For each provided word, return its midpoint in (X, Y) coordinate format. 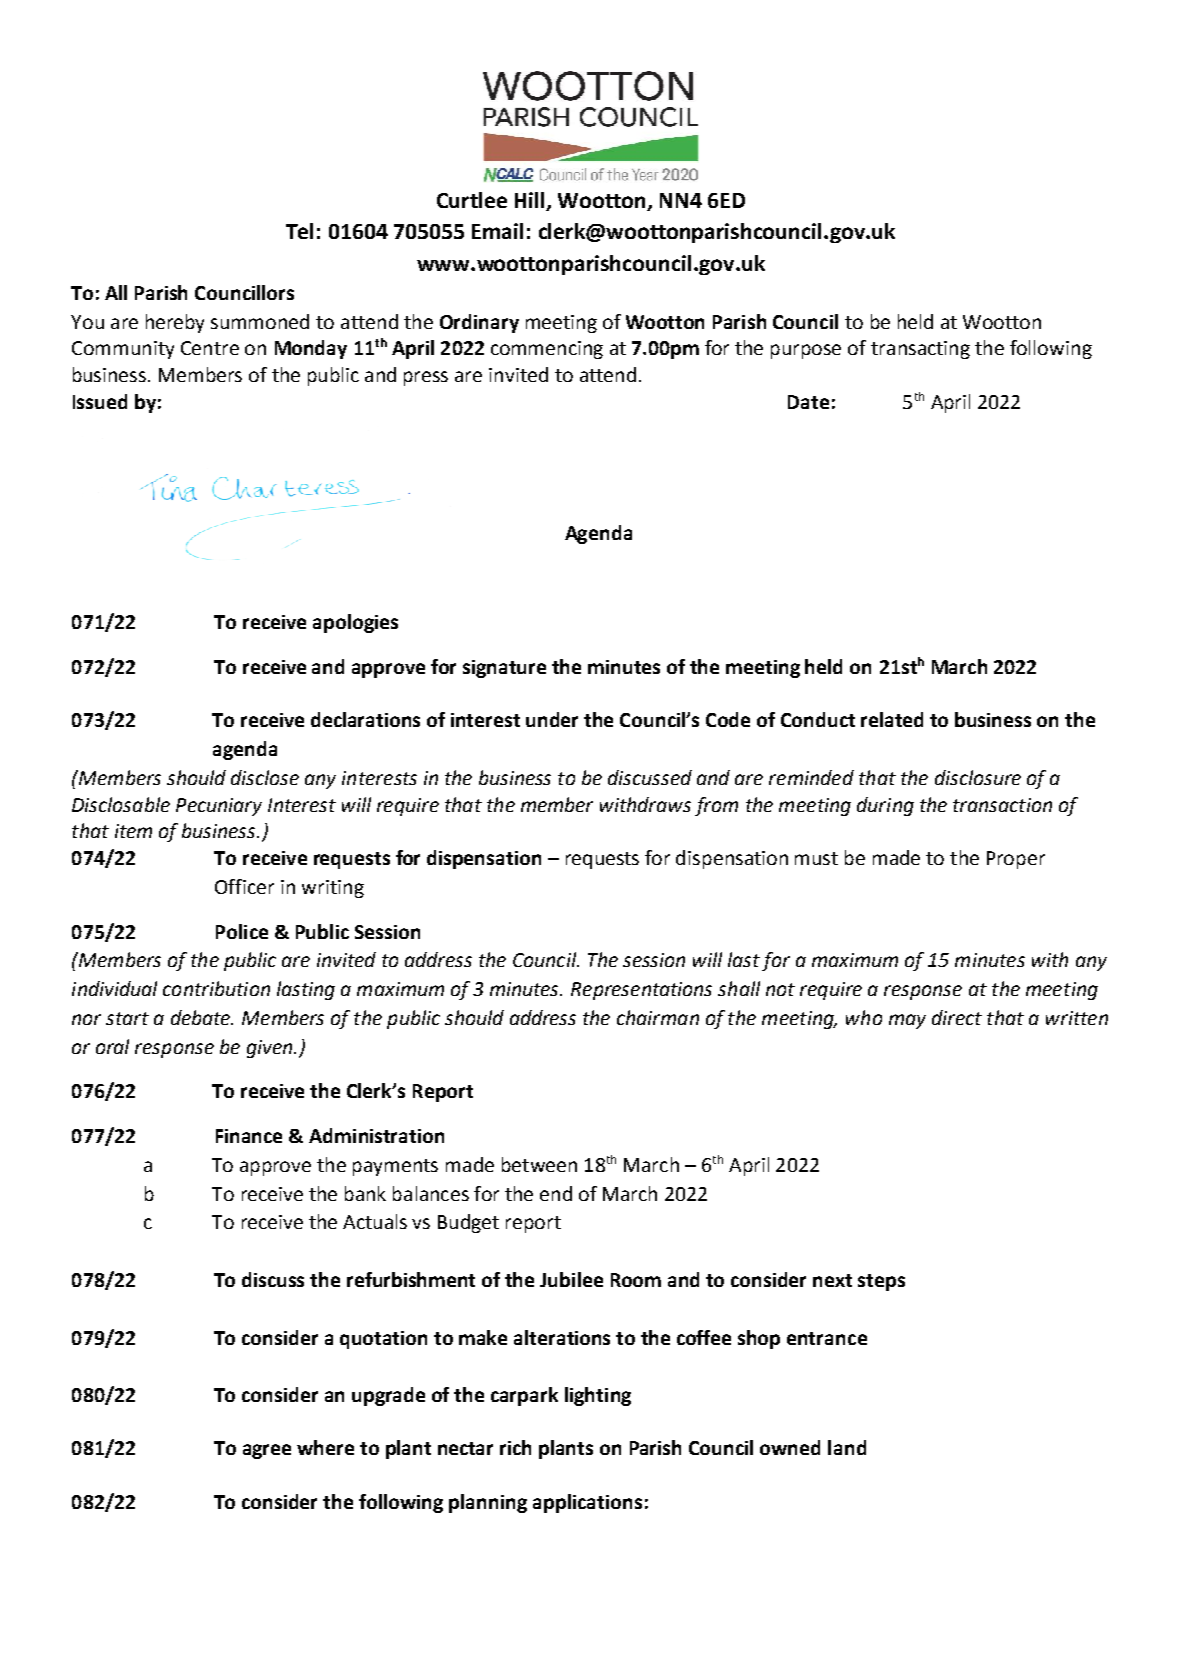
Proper (1016, 860)
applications (587, 1503)
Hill (529, 200)
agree (267, 1451)
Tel (299, 231)
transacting (920, 350)
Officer (244, 886)
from (716, 806)
